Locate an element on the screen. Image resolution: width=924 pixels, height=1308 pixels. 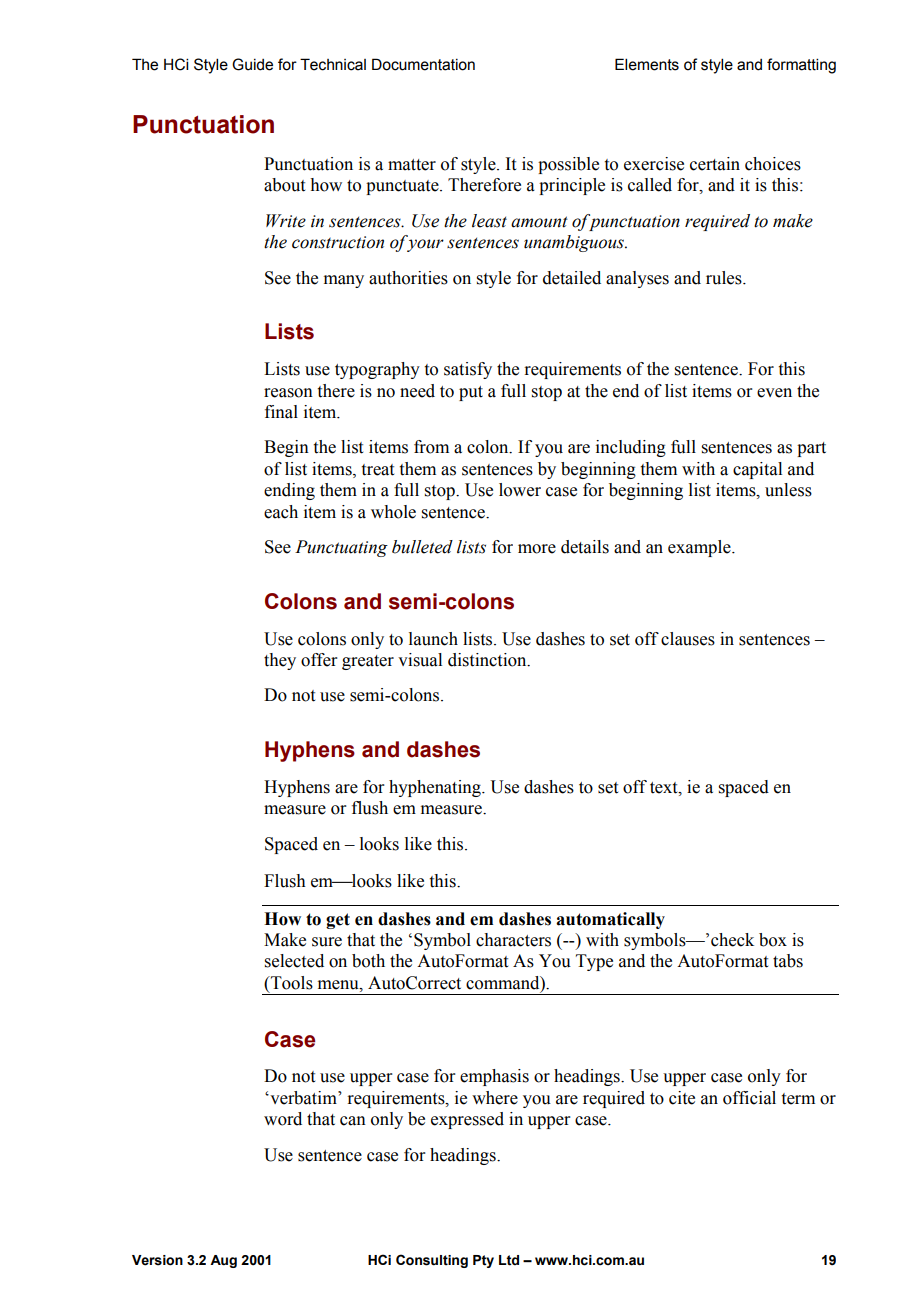
capital is located at coordinates (757, 470).
